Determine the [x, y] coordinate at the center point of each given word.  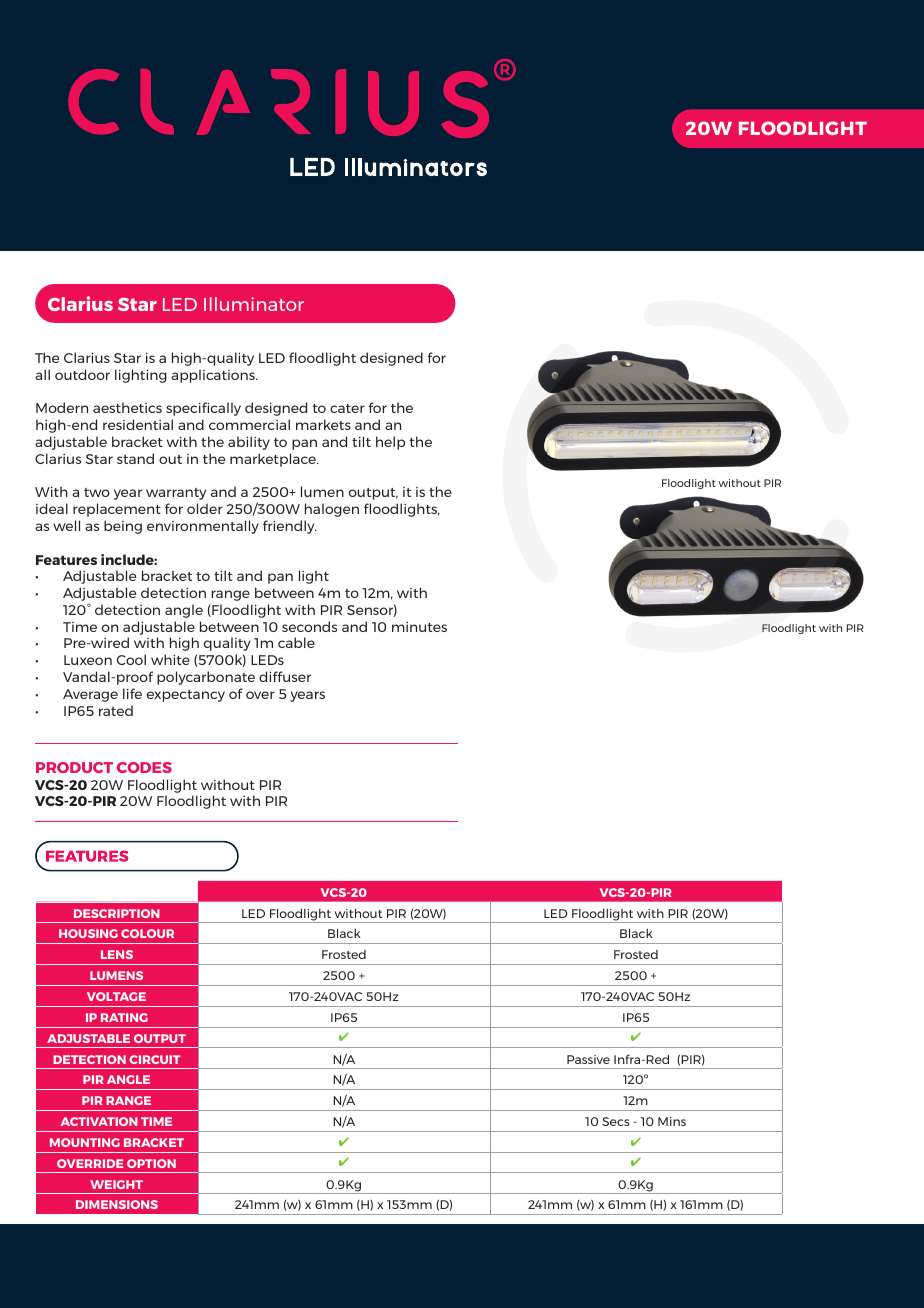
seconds [309, 626]
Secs [616, 1121]
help [390, 443]
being [123, 527]
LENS [117, 954]
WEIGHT [116, 1184]
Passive [588, 1059]
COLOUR [147, 933]
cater [347, 408]
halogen [332, 510]
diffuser [285, 676]
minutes [419, 627]
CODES [144, 767]
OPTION [151, 1163]
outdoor [82, 374]
